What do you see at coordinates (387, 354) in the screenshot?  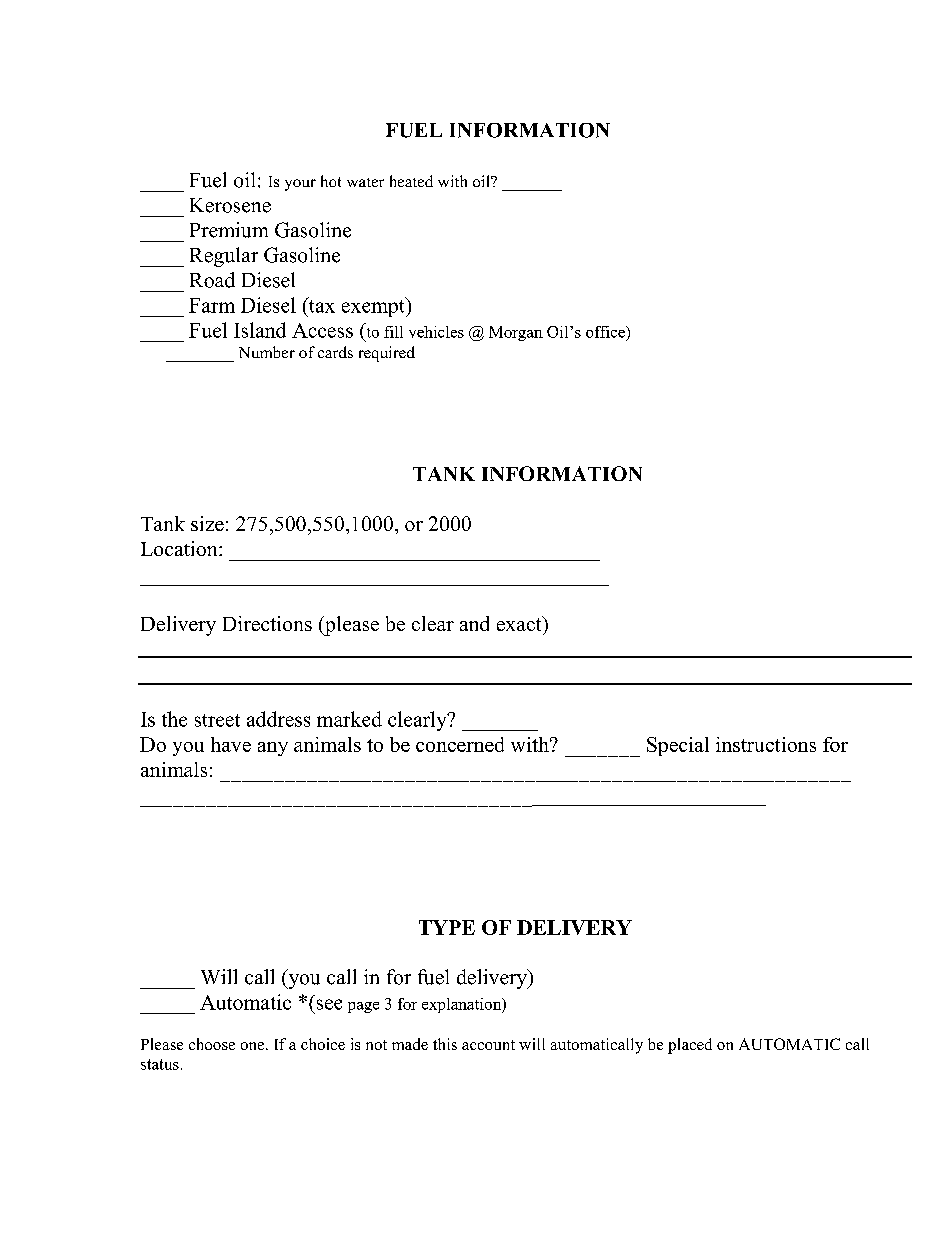 I see `required` at bounding box center [387, 354].
